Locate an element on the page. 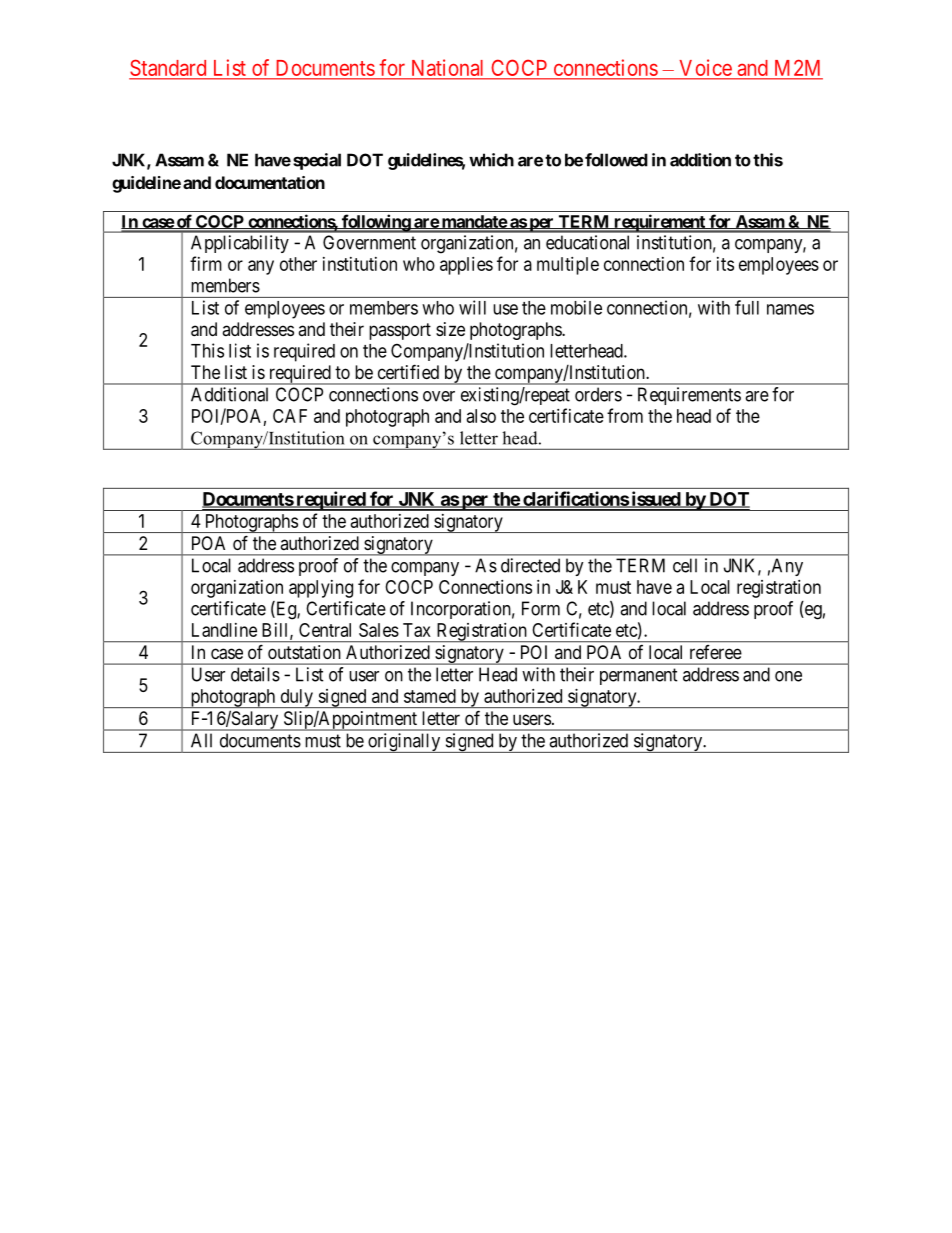 The width and height of the page is (952, 1233). Standard is located at coordinates (169, 69).
